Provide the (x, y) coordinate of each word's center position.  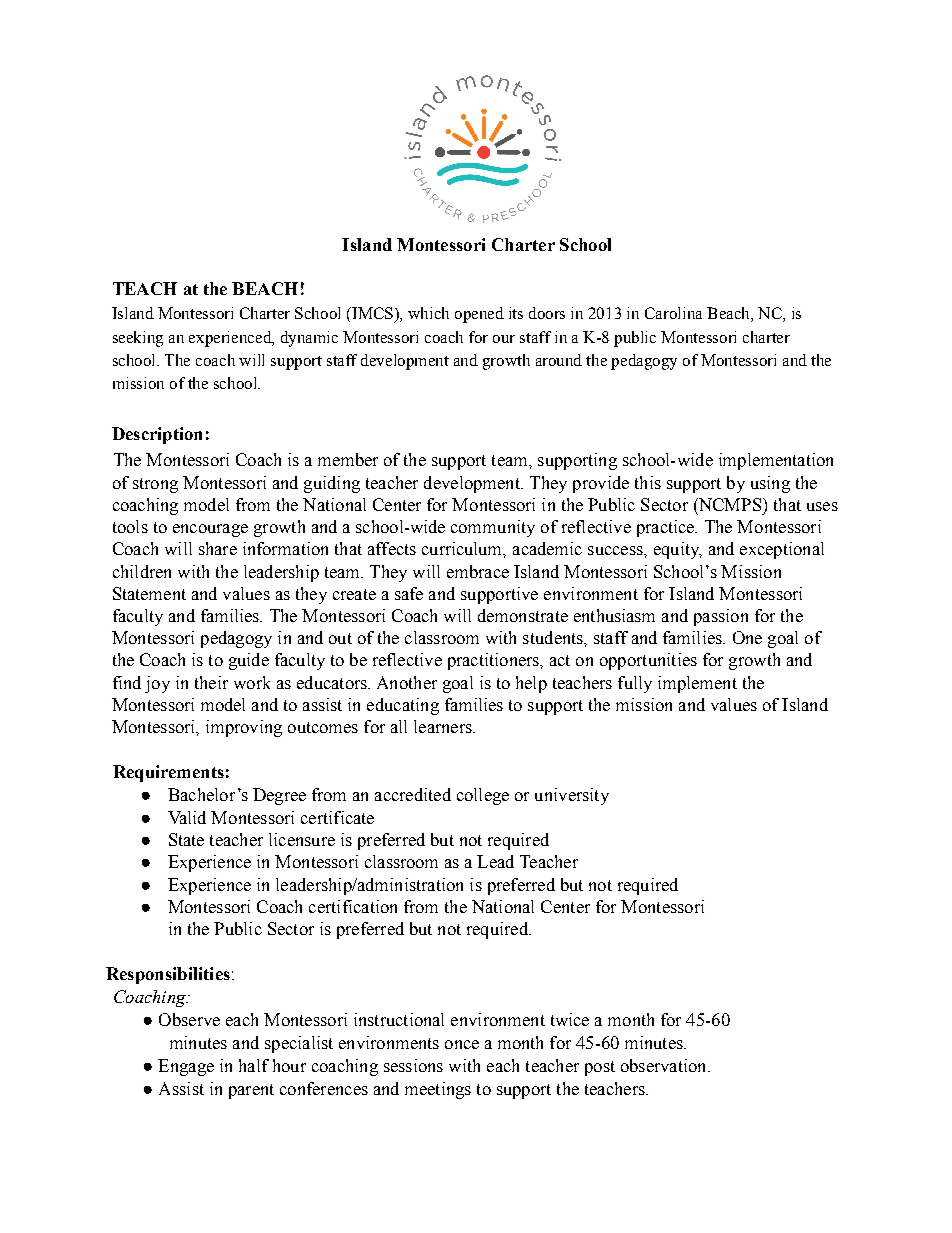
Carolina (673, 313)
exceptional (782, 550)
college (483, 796)
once (462, 1044)
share (218, 548)
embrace (478, 571)
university (572, 796)
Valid (187, 817)
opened (479, 315)
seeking (138, 339)
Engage (186, 1067)
